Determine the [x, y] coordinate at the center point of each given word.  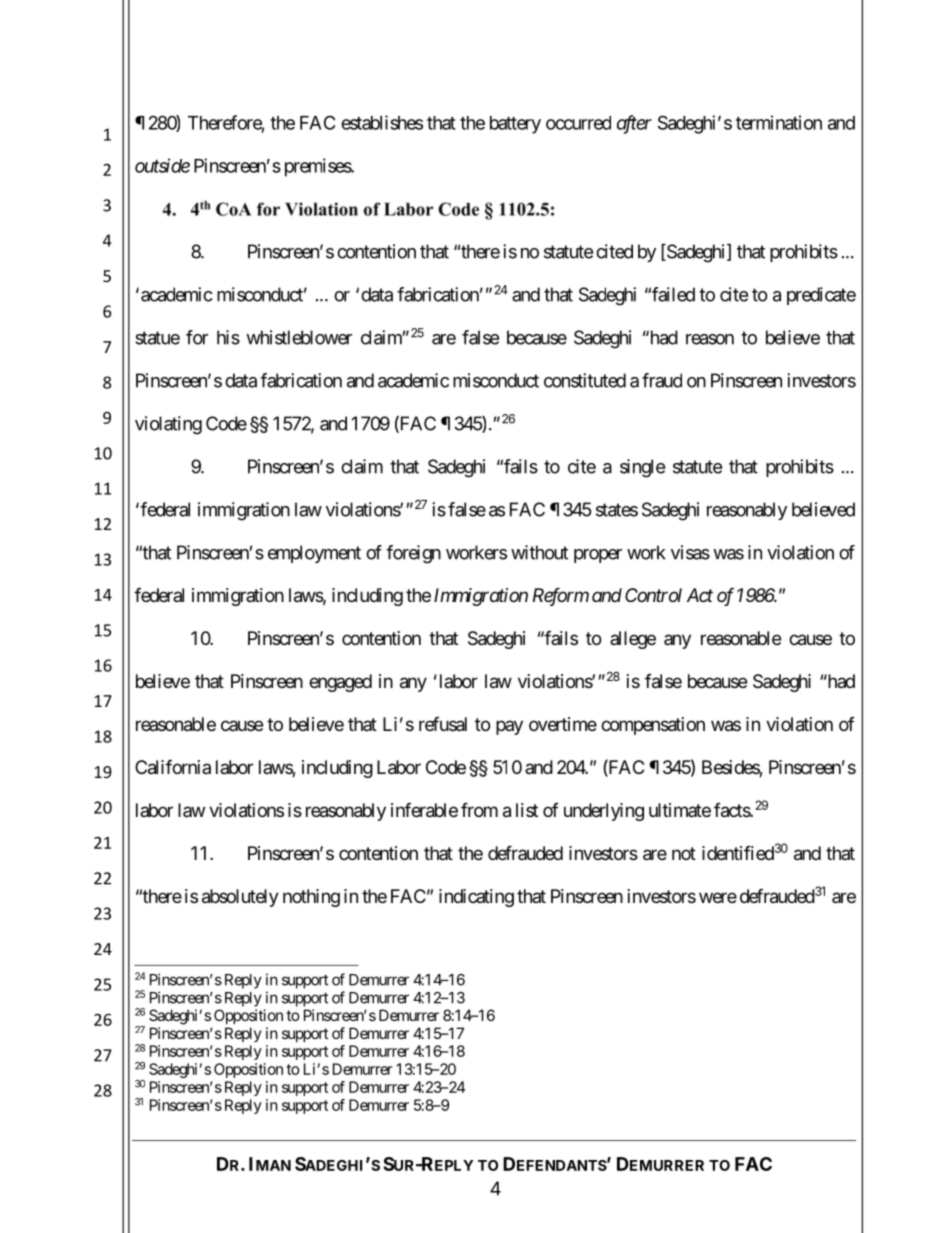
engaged [340, 683]
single [642, 468]
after [634, 124]
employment [314, 554]
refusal [443, 724]
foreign [413, 554]
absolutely [240, 898]
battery [515, 125]
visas [690, 552]
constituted [585, 380]
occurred [578, 123]
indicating [476, 898]
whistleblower [299, 337]
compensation [653, 726]
